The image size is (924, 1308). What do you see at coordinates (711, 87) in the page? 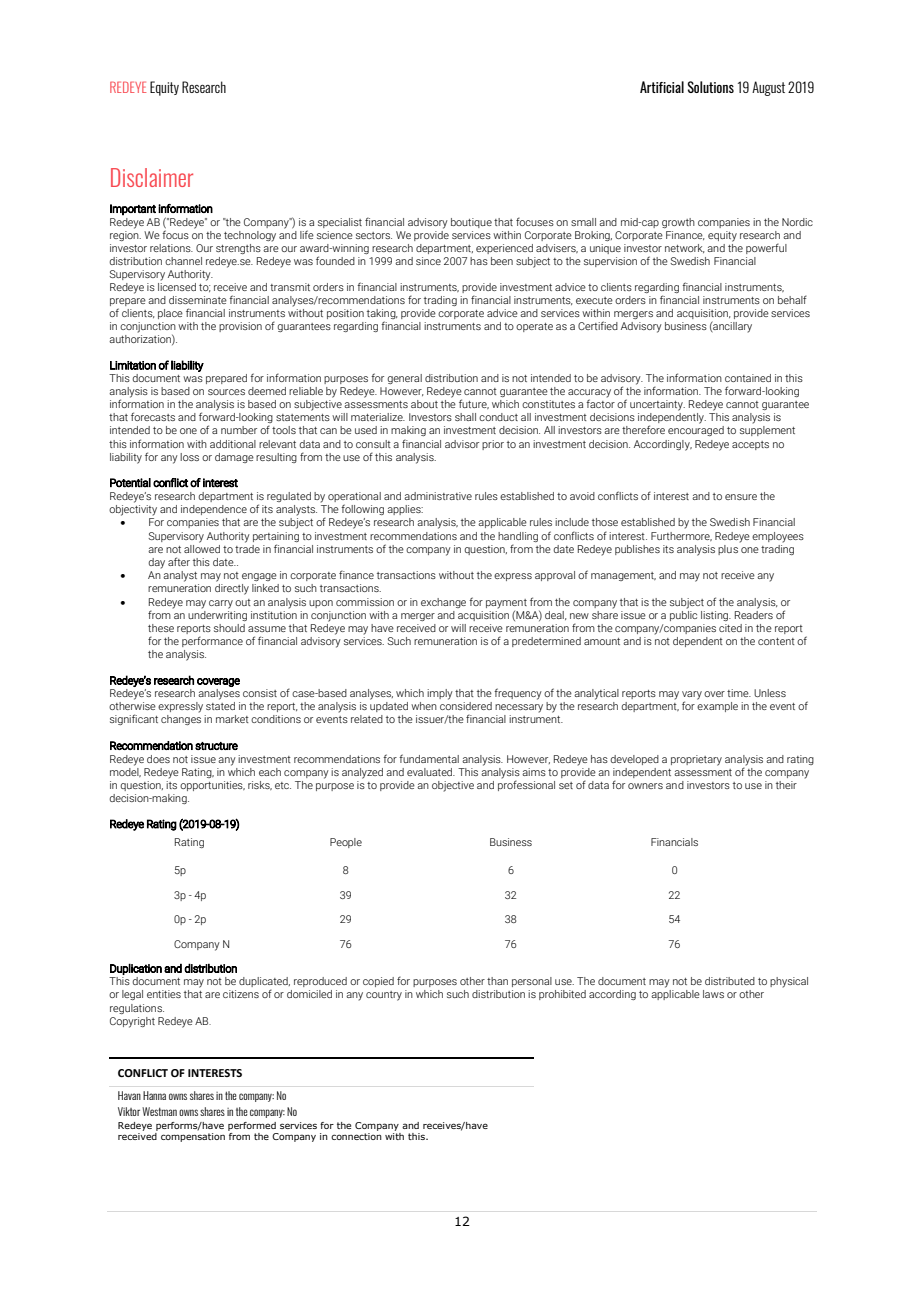
I see `Solutions` at bounding box center [711, 87].
